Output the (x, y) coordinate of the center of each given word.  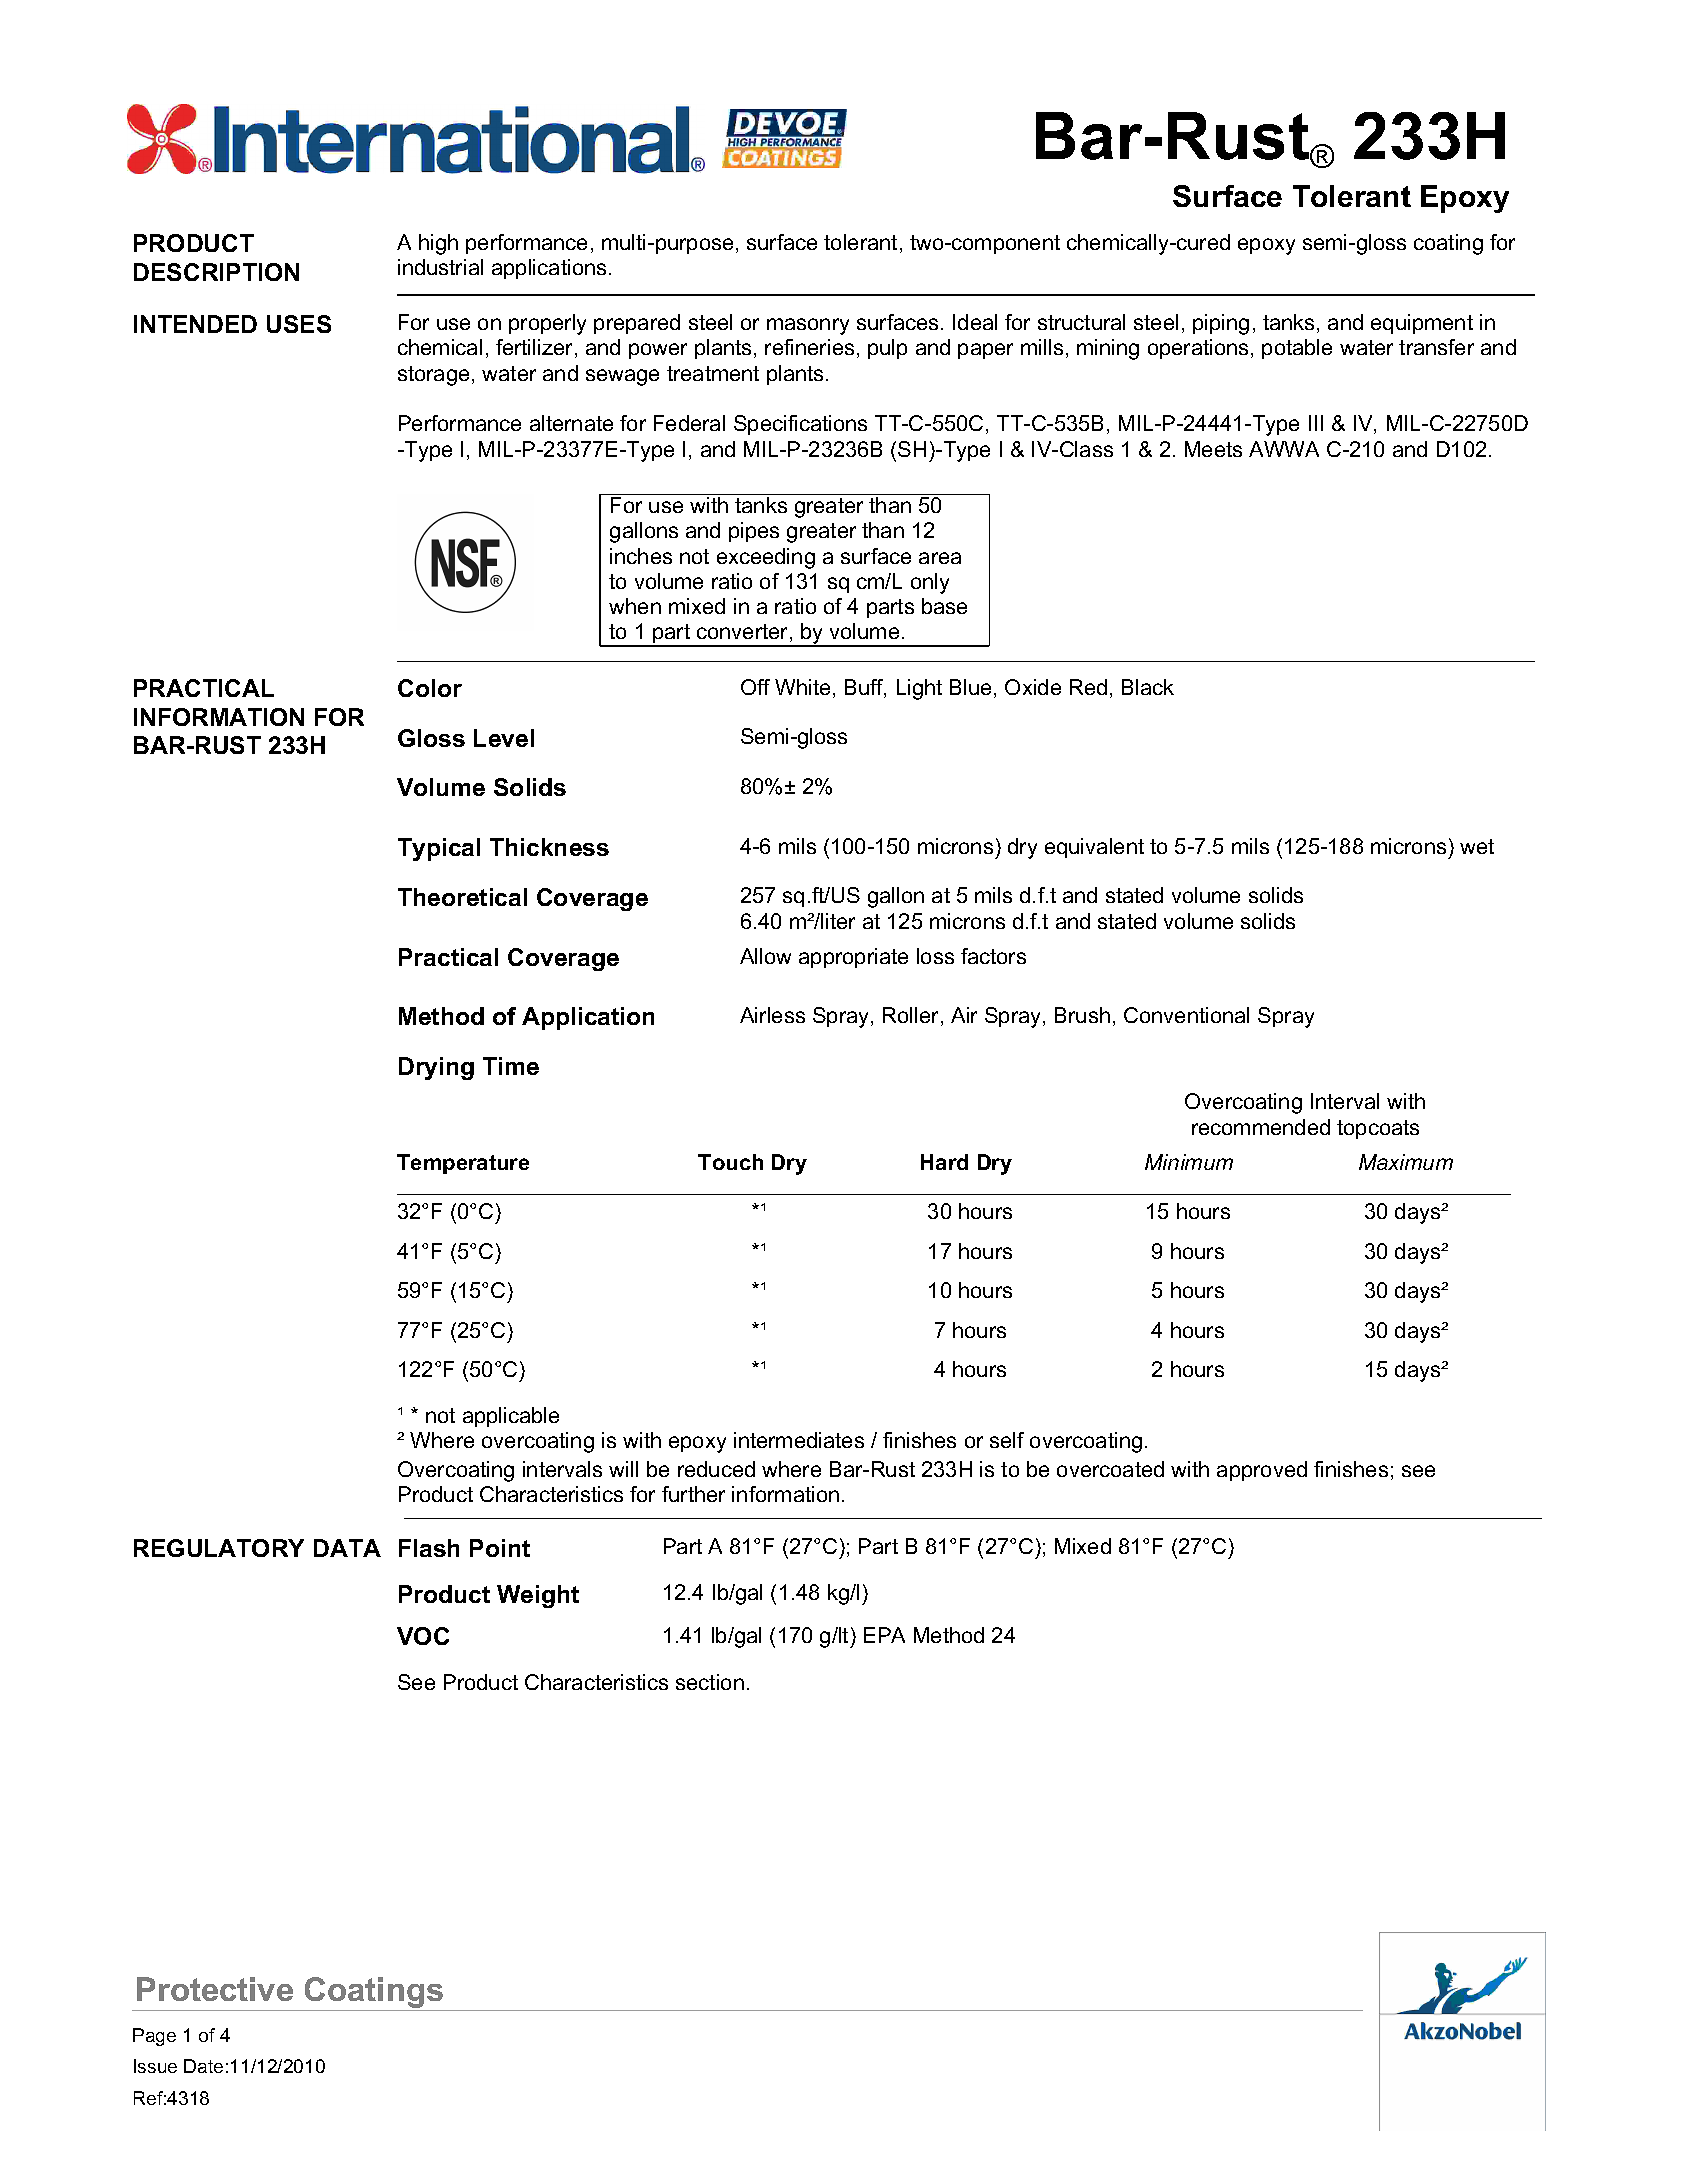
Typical (439, 849)
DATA (347, 1548)
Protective (215, 1989)
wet (1477, 846)
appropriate (853, 958)
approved (1262, 1471)
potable (1297, 349)
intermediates (799, 1440)
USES (299, 324)
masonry (808, 326)
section (710, 1682)
